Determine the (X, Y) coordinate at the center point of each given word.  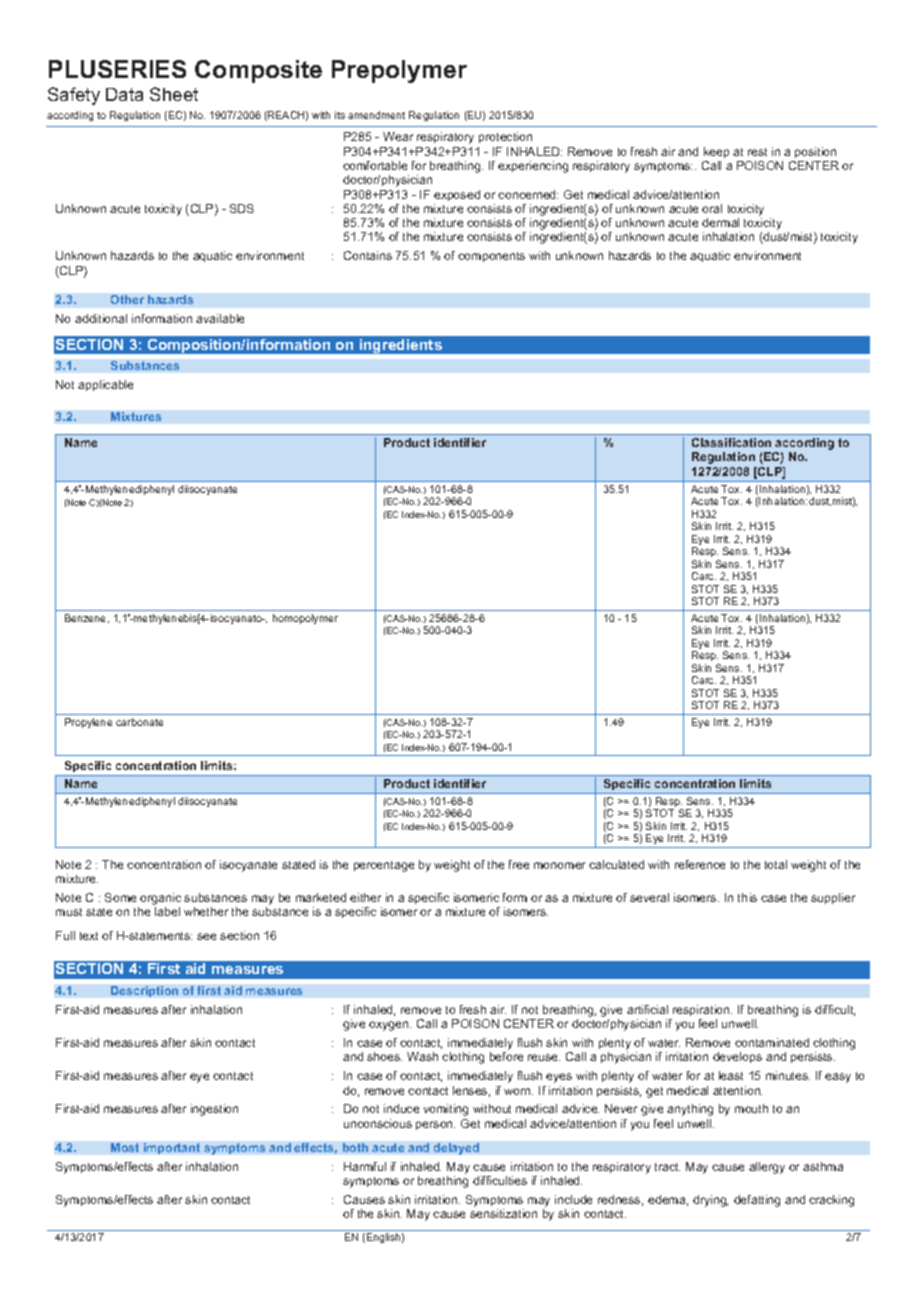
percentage (384, 866)
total (776, 864)
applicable (105, 385)
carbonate (139, 722)
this (747, 897)
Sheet (174, 94)
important (172, 1148)
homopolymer (305, 619)
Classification (731, 442)
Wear (398, 136)
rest (757, 152)
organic (160, 899)
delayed (456, 1149)
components (491, 257)
